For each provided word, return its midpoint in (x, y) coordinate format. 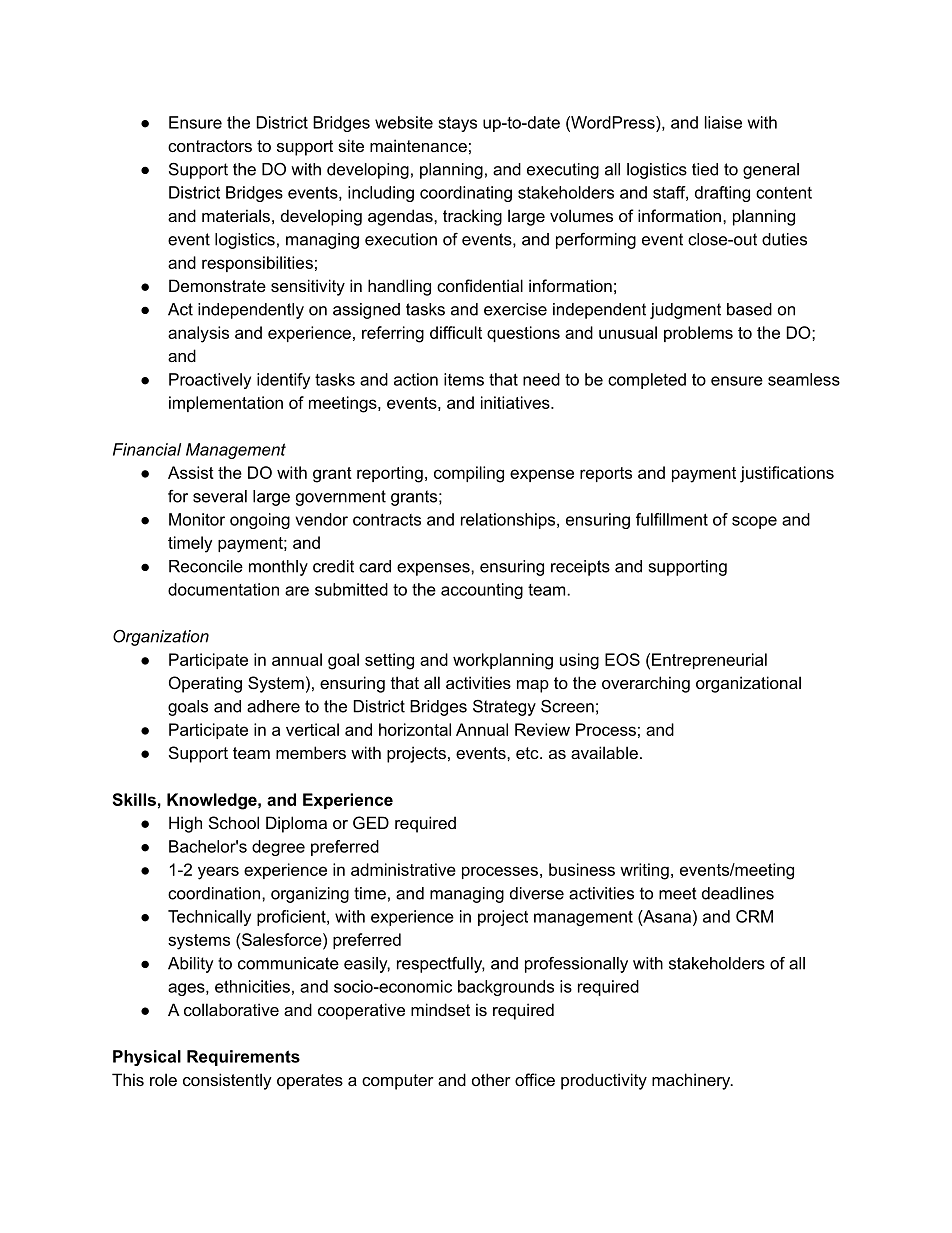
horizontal (415, 729)
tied (705, 169)
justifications (787, 474)
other (491, 1079)
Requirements (243, 1058)
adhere (273, 706)
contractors (210, 146)
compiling (469, 474)
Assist (191, 472)
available (604, 752)
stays (457, 124)
